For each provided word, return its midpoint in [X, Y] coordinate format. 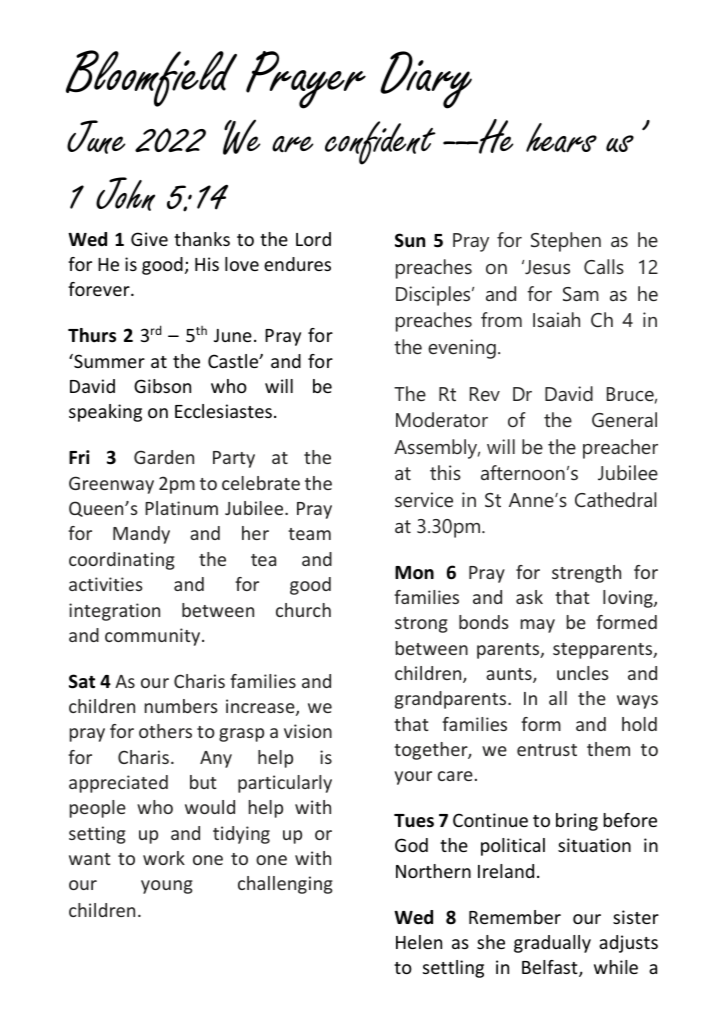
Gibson [162, 386]
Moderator [442, 419]
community [154, 637]
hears [561, 138]
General [624, 419]
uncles [583, 673]
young [167, 887]
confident [380, 143]
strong [421, 625]
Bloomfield [151, 78]
